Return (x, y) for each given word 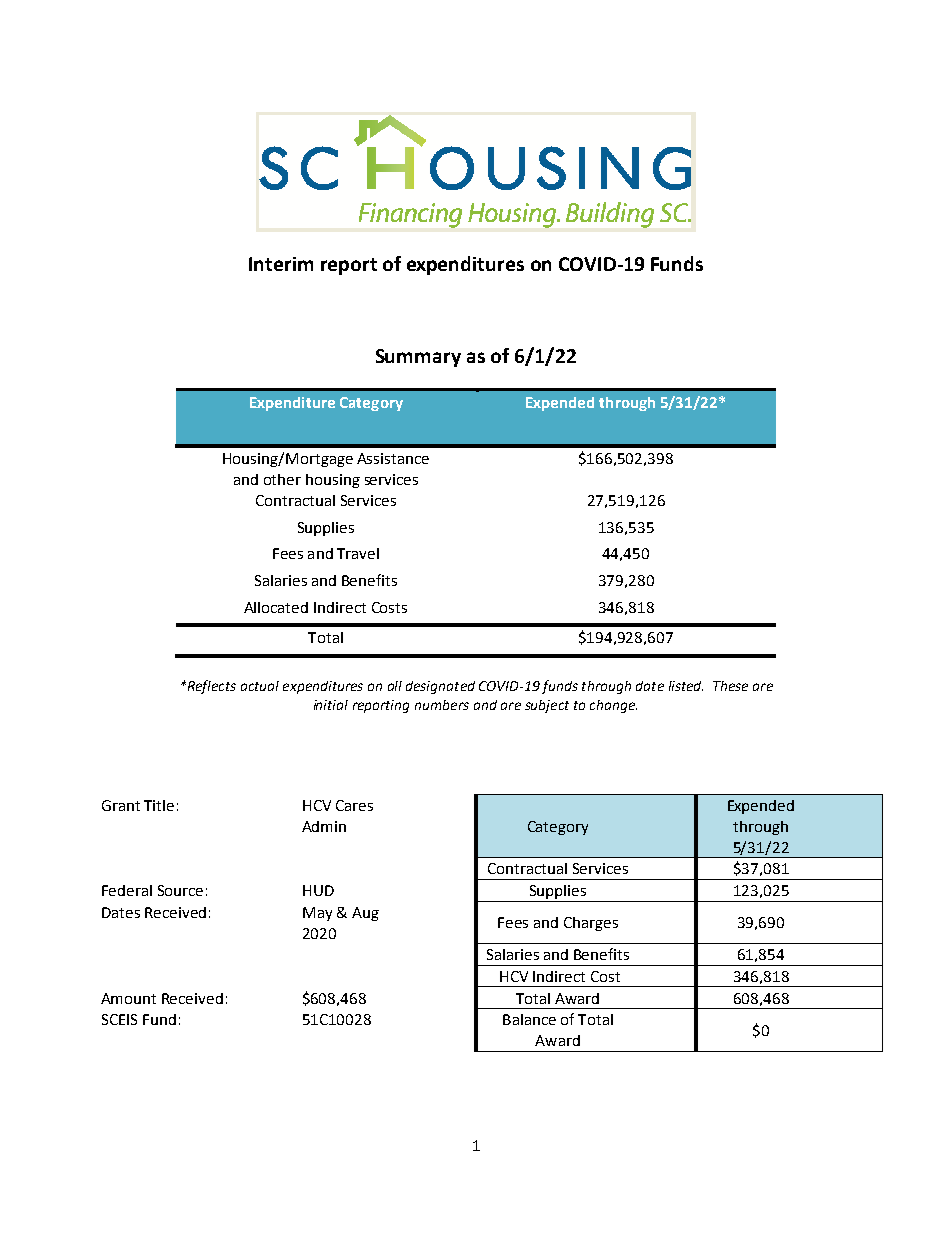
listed (686, 686)
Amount (128, 998)
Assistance (393, 458)
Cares (354, 805)
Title (159, 805)
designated (440, 687)
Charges (591, 924)
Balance (529, 1019)
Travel (358, 553)
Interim (281, 264)
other (282, 479)
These (730, 686)
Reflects (210, 687)
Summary (418, 358)
